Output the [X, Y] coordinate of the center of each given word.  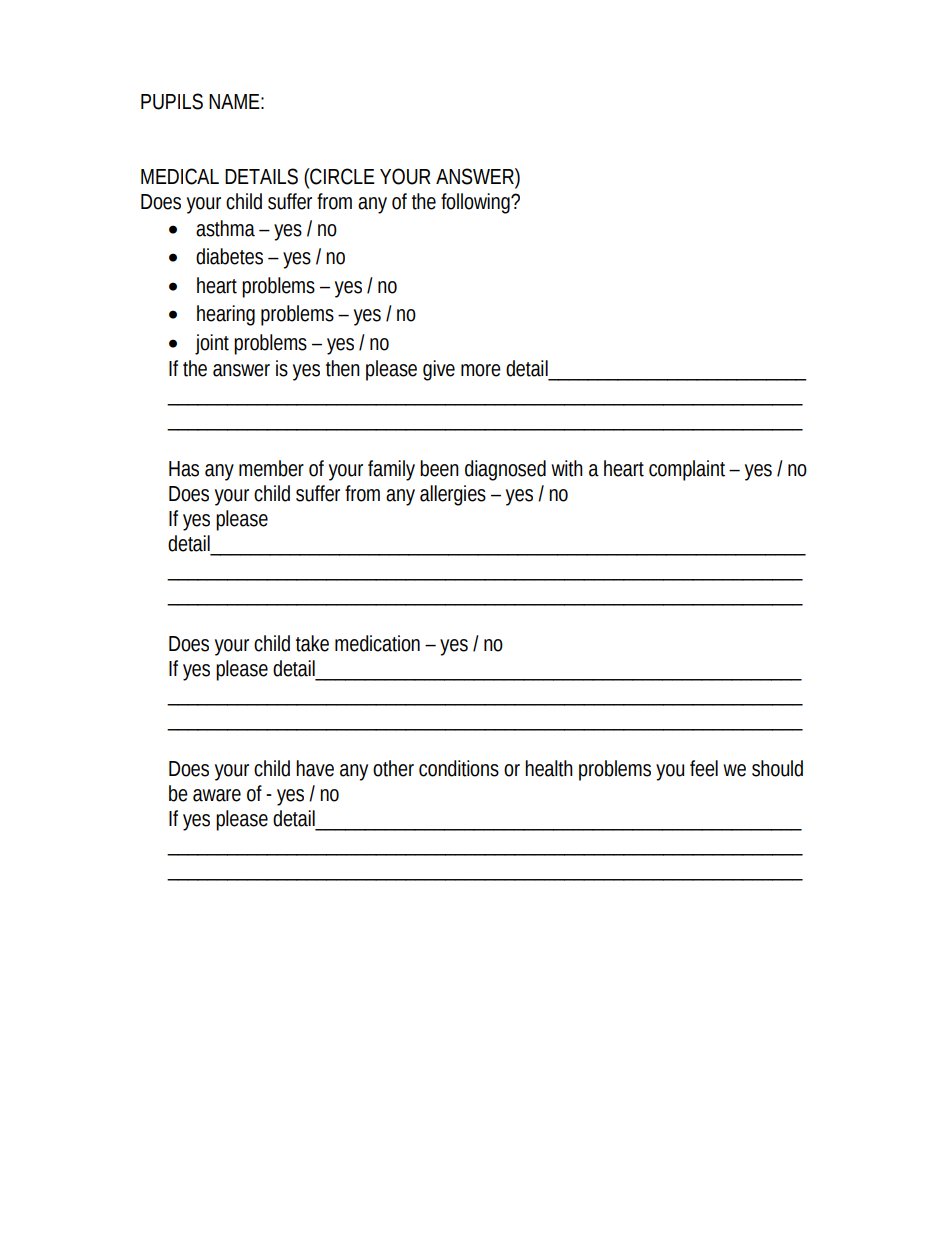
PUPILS [172, 101]
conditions [459, 768]
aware [217, 795]
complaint [687, 470]
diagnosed [505, 470]
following [476, 203]
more [481, 370]
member [271, 468]
